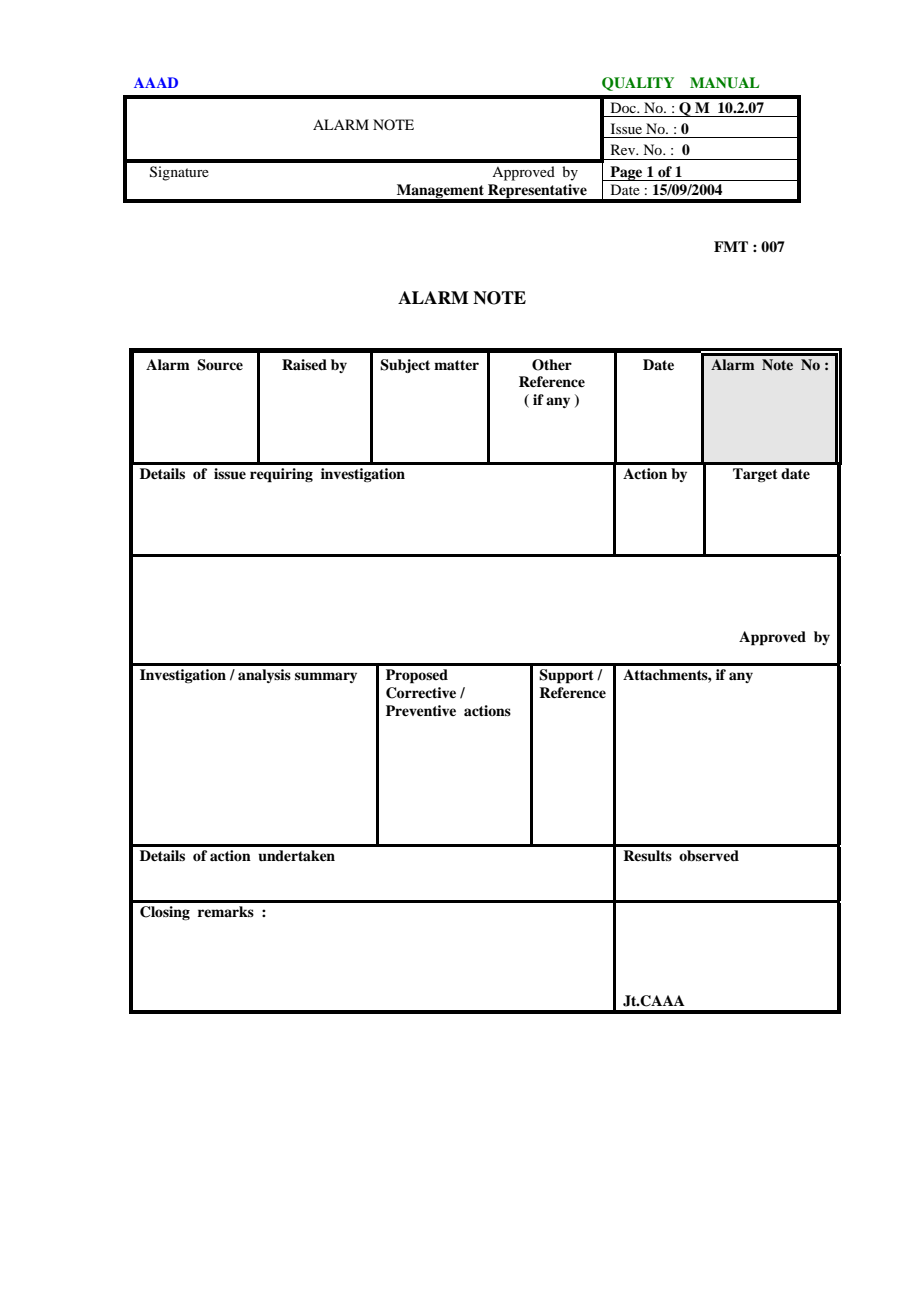 Image resolution: width=924 pixels, height=1308 pixels. Describe the element at coordinates (226, 911) in the page. I see `remarks` at that location.
